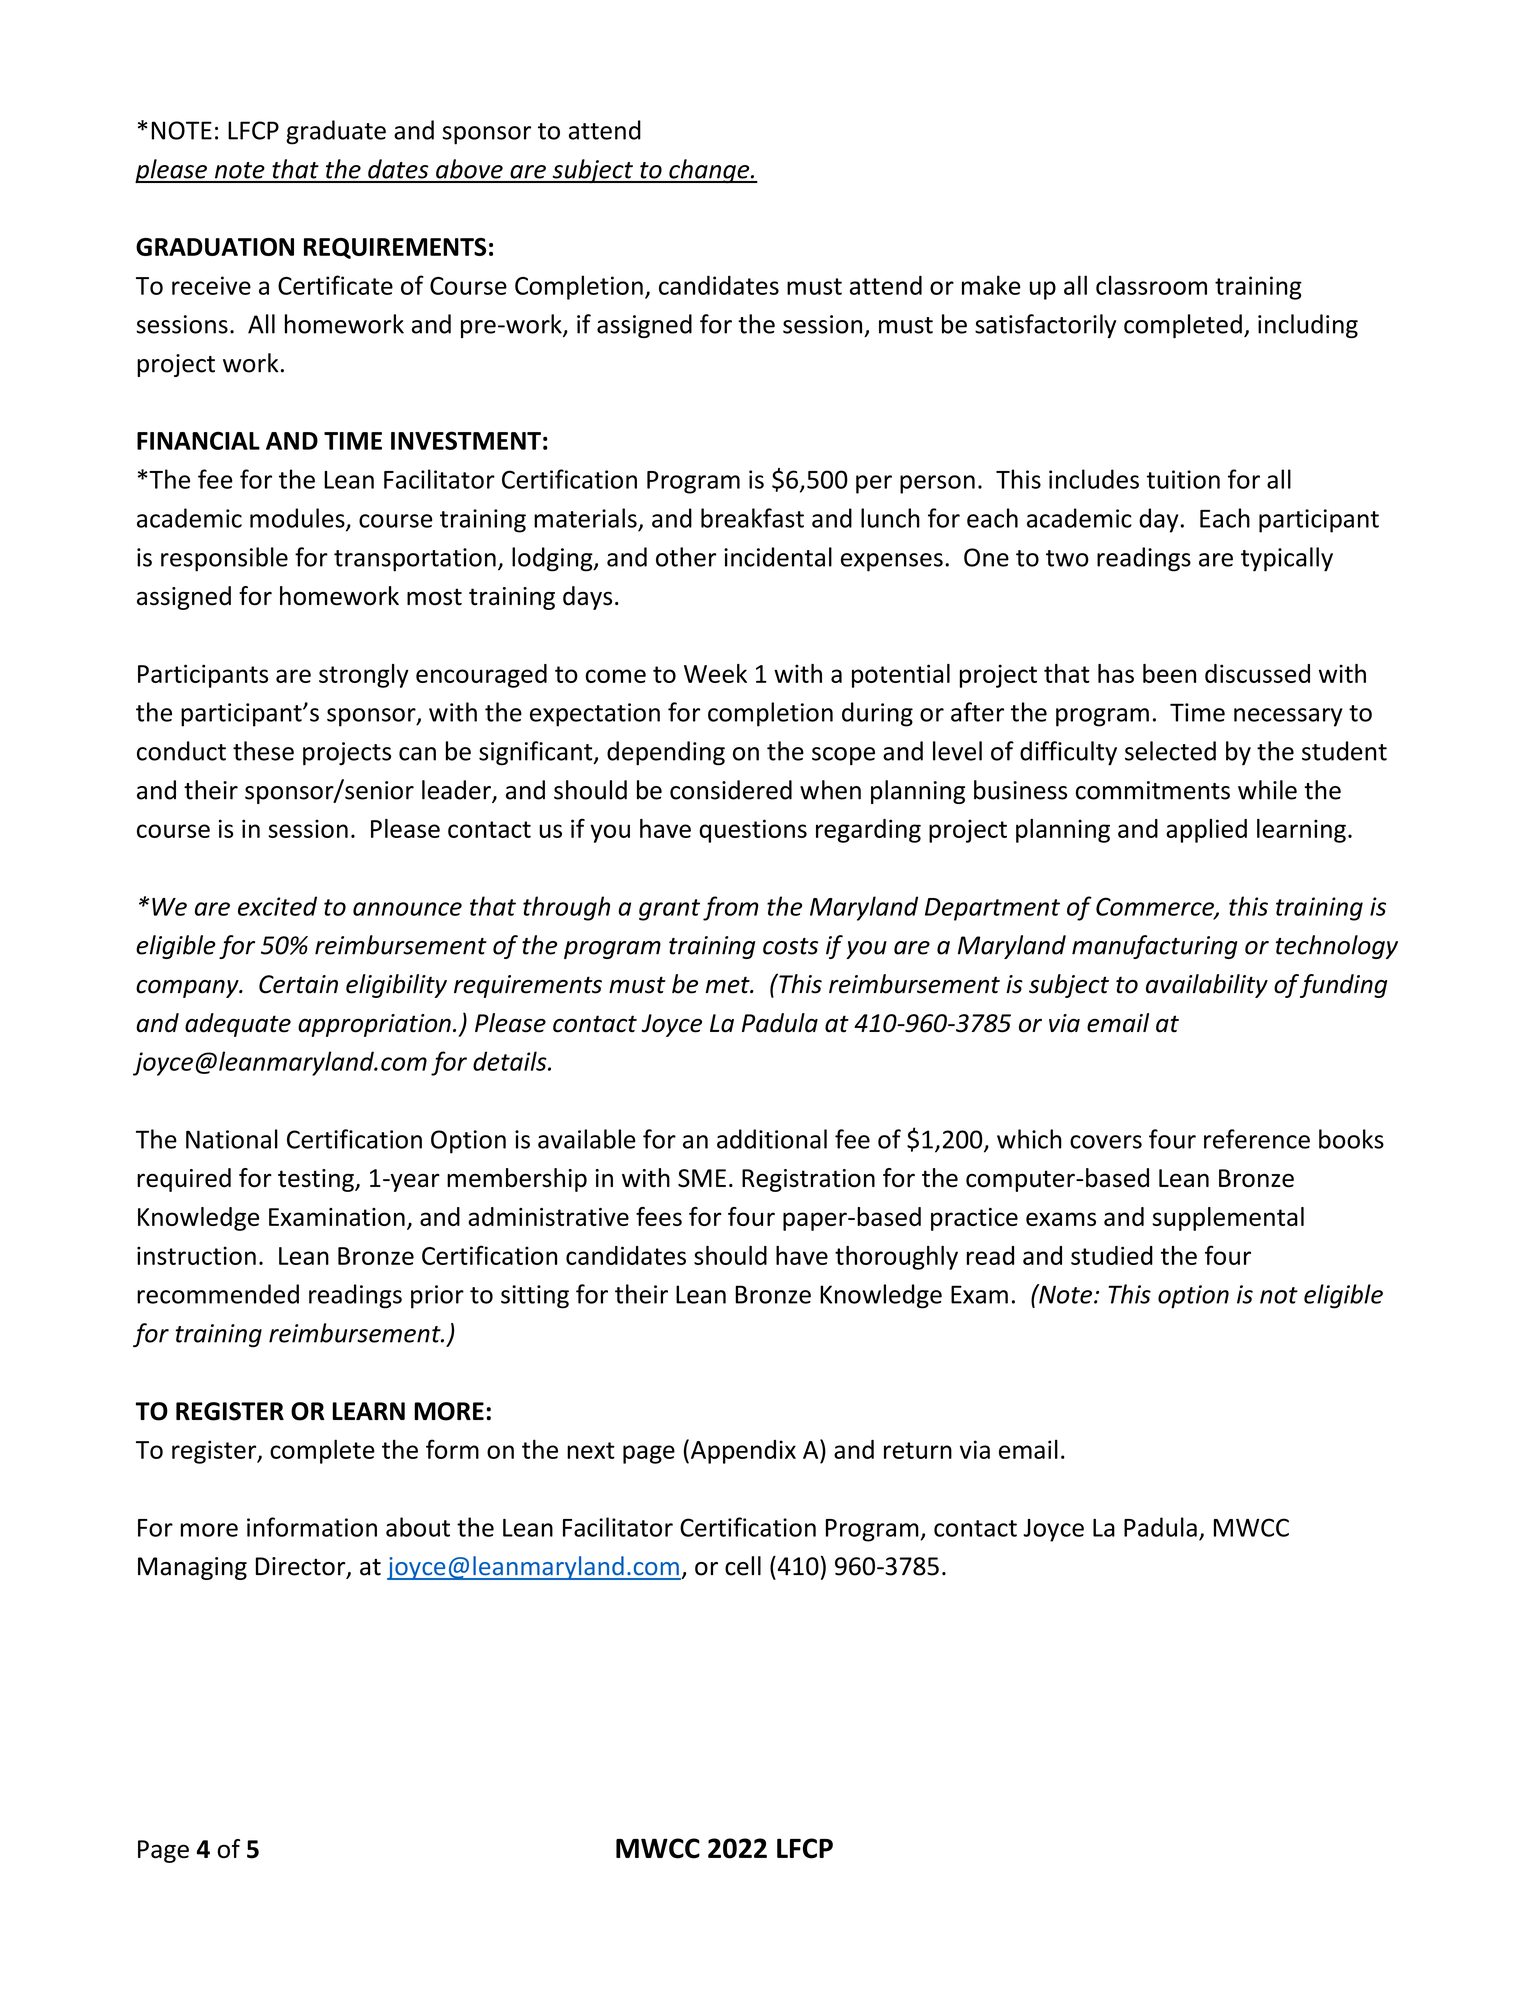 Image resolution: width=1538 pixels, height=1990 pixels. What do you see at coordinates (1151, 285) in the document?
I see `classroom` at bounding box center [1151, 285].
